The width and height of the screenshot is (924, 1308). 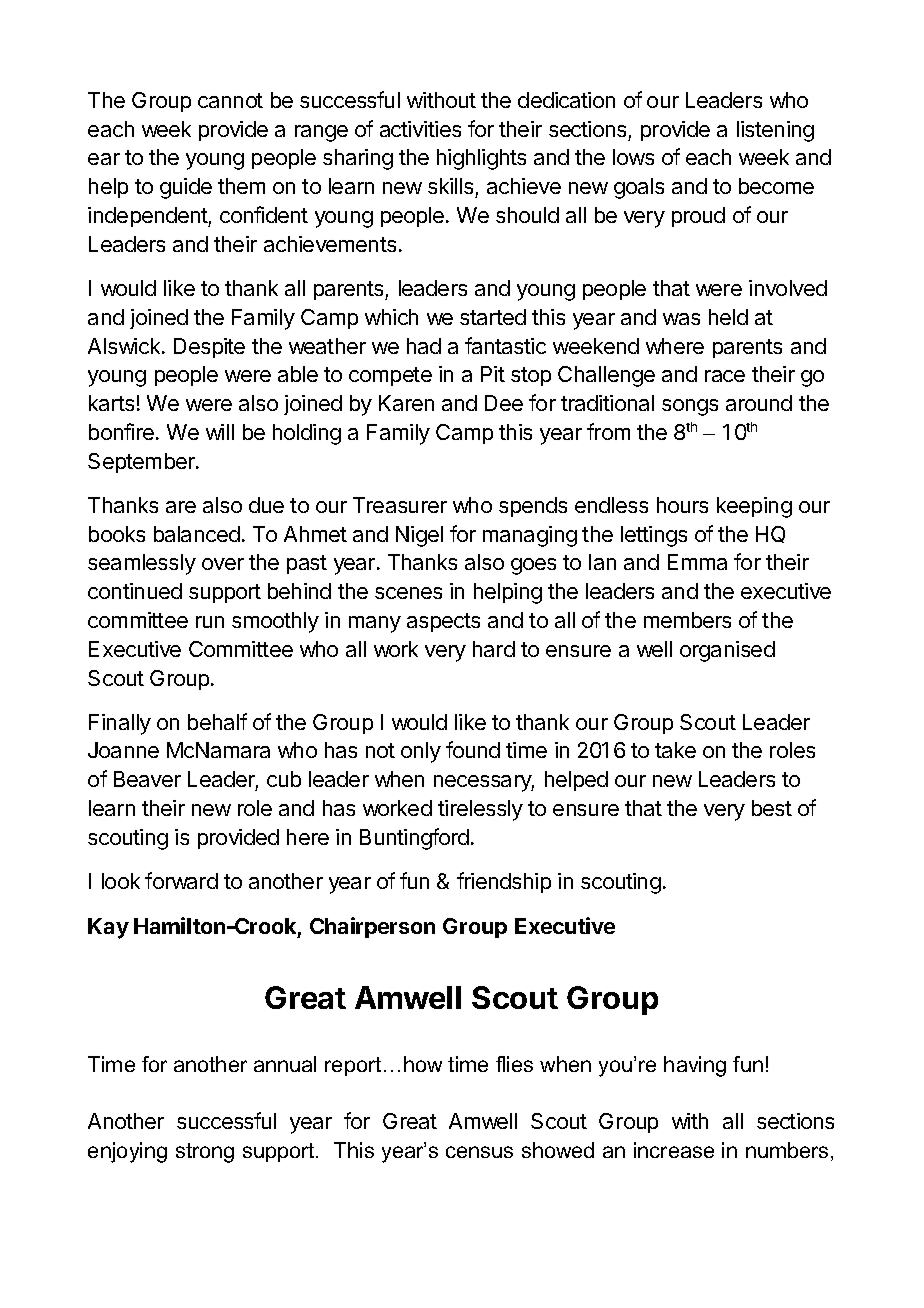 What do you see at coordinates (443, 622) in the screenshot?
I see `aspects` at bounding box center [443, 622].
